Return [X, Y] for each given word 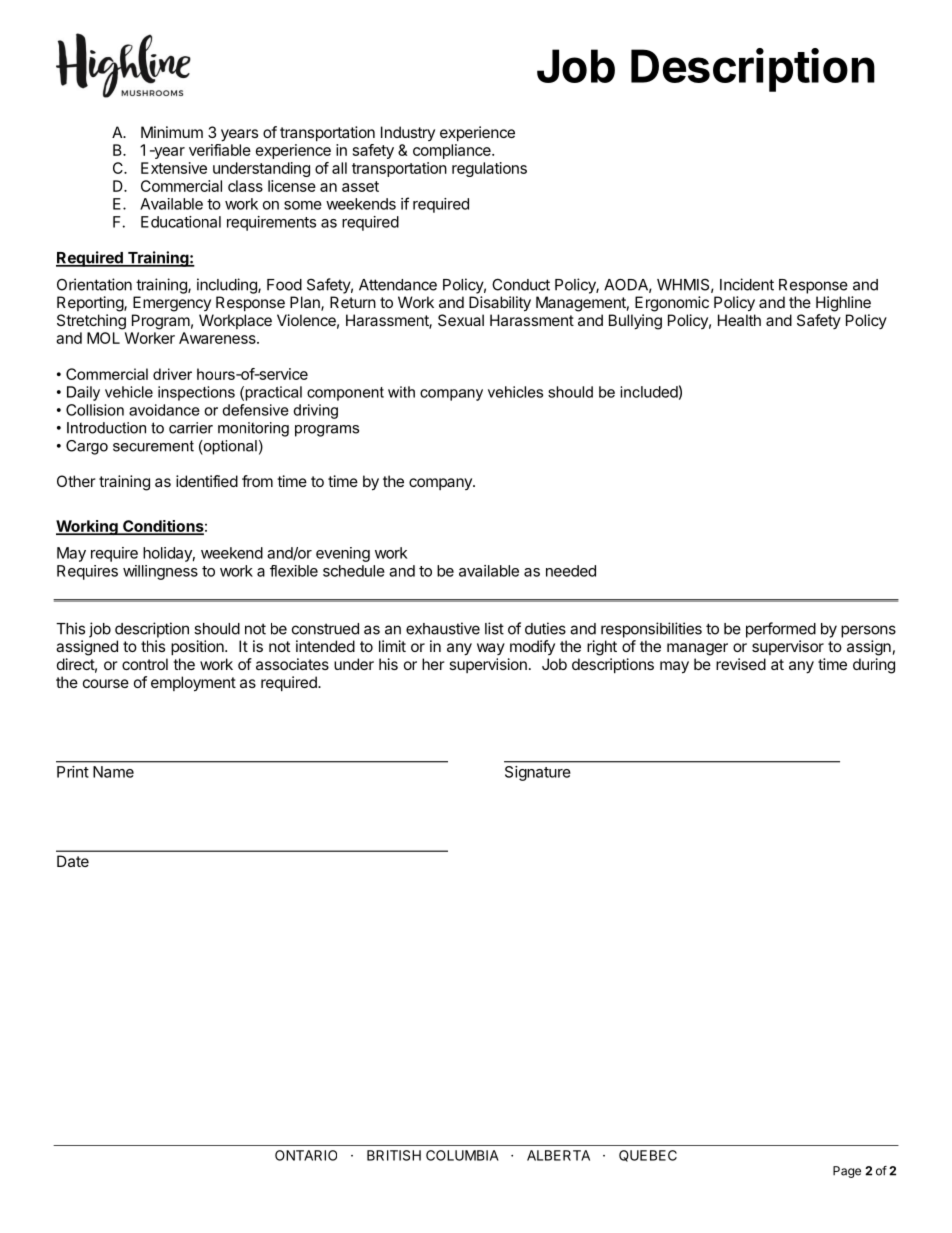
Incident [747, 284]
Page [847, 1172]
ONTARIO [306, 1155]
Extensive [174, 168]
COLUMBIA [462, 1155]
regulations [489, 169]
